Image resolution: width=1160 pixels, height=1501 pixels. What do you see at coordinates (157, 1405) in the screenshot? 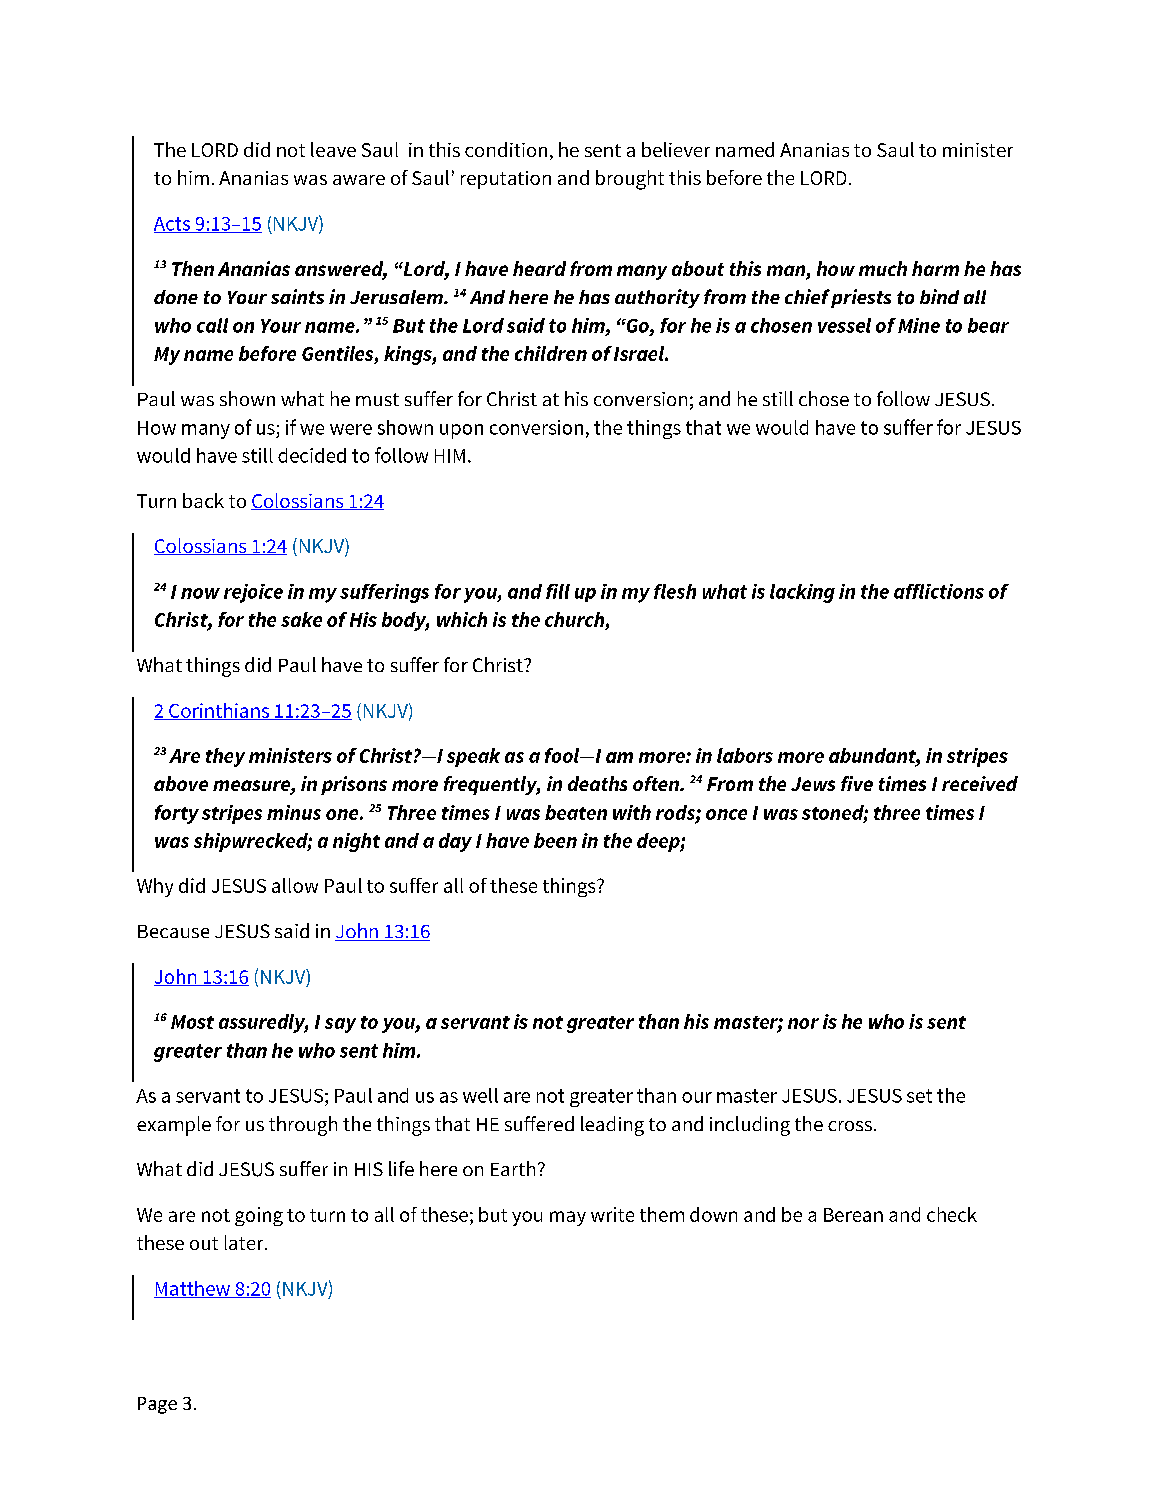
I see `Page` at bounding box center [157, 1405].
